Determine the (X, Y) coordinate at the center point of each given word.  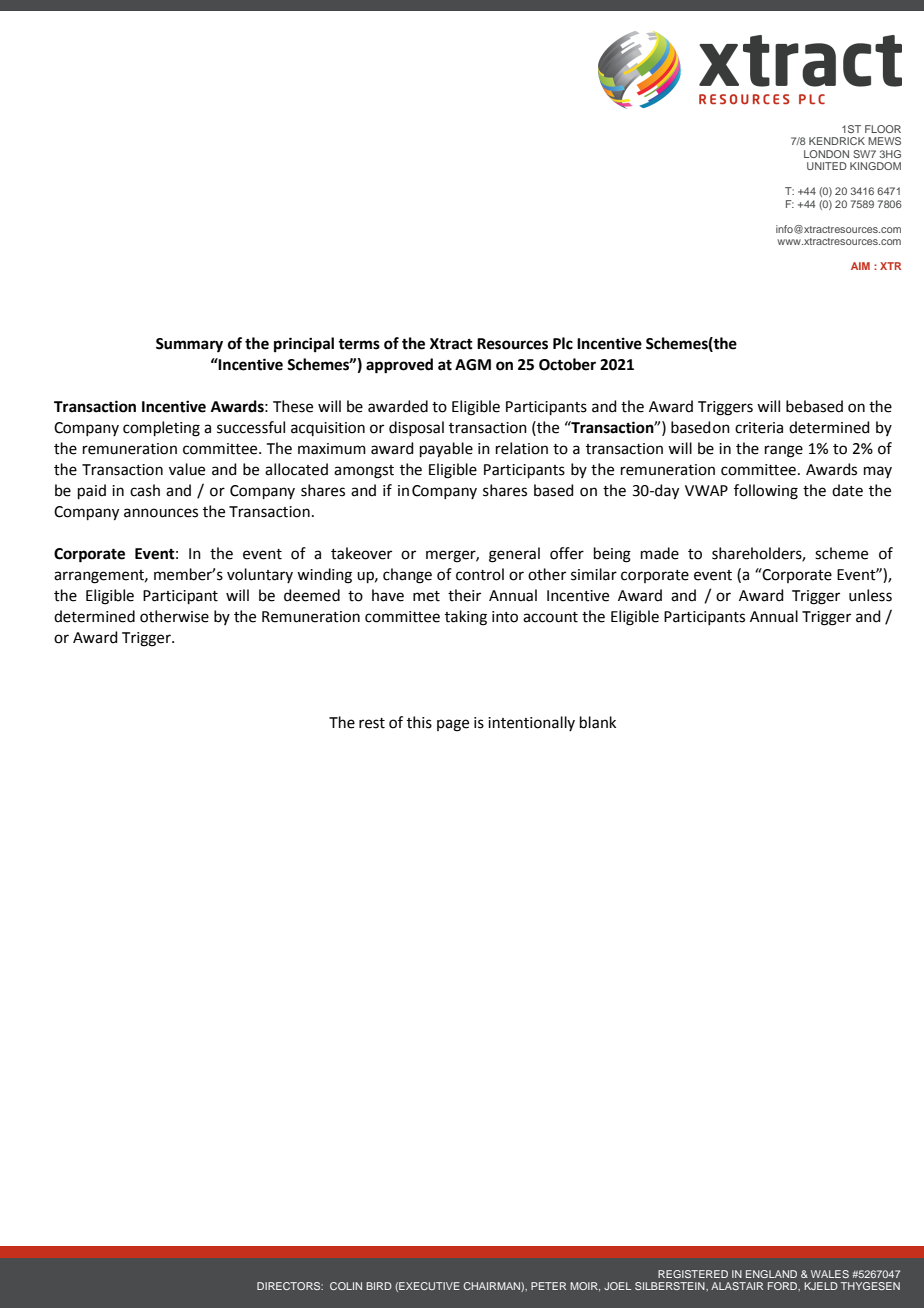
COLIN (346, 1286)
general (514, 555)
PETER (548, 1286)
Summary (189, 345)
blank (598, 722)
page (453, 725)
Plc (563, 343)
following (766, 492)
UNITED (827, 166)
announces (161, 513)
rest (372, 723)
